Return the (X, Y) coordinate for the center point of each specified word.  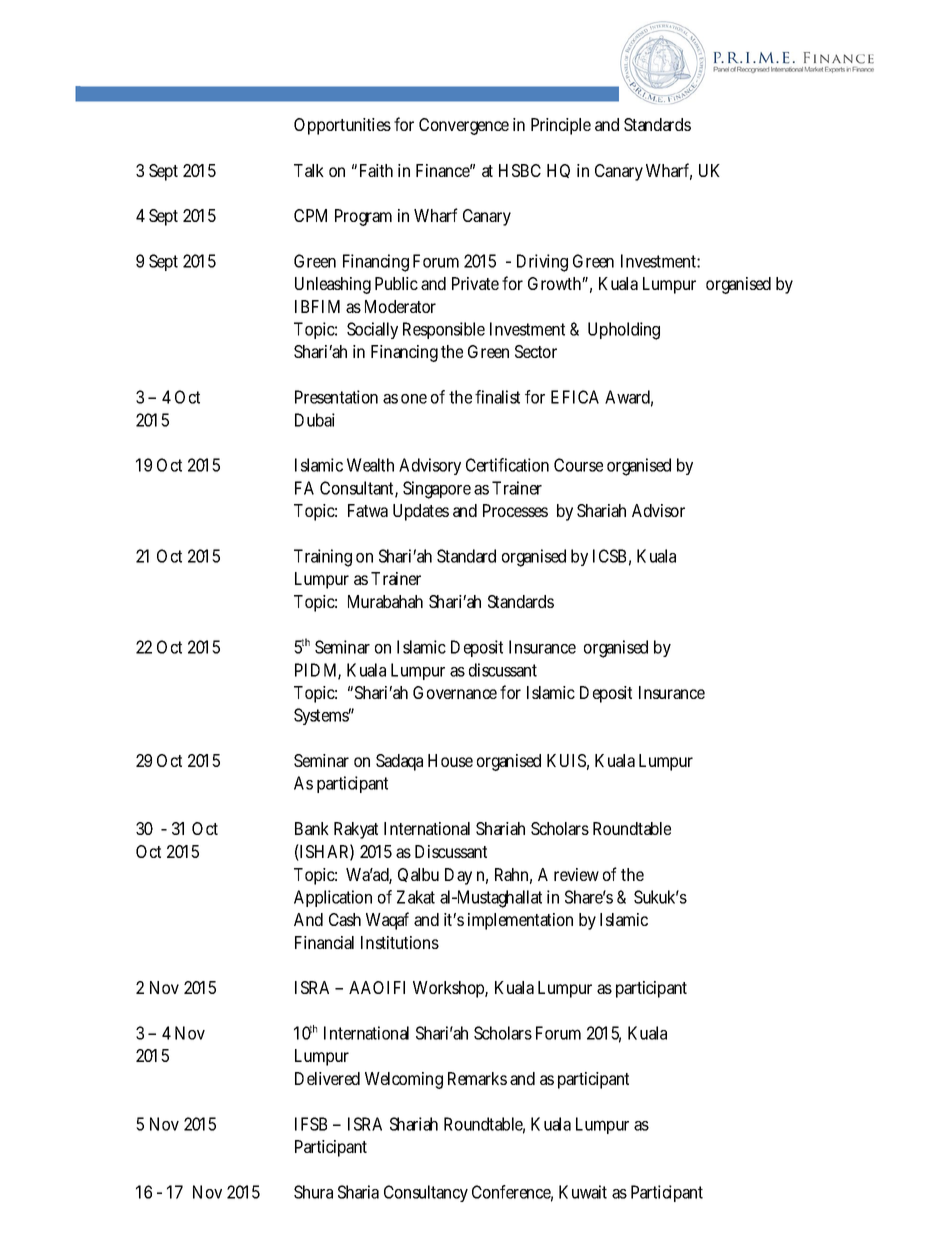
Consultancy (426, 1193)
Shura (313, 1192)
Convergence (464, 126)
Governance (455, 692)
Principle (561, 126)
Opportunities (342, 126)
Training (323, 558)
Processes (515, 510)
